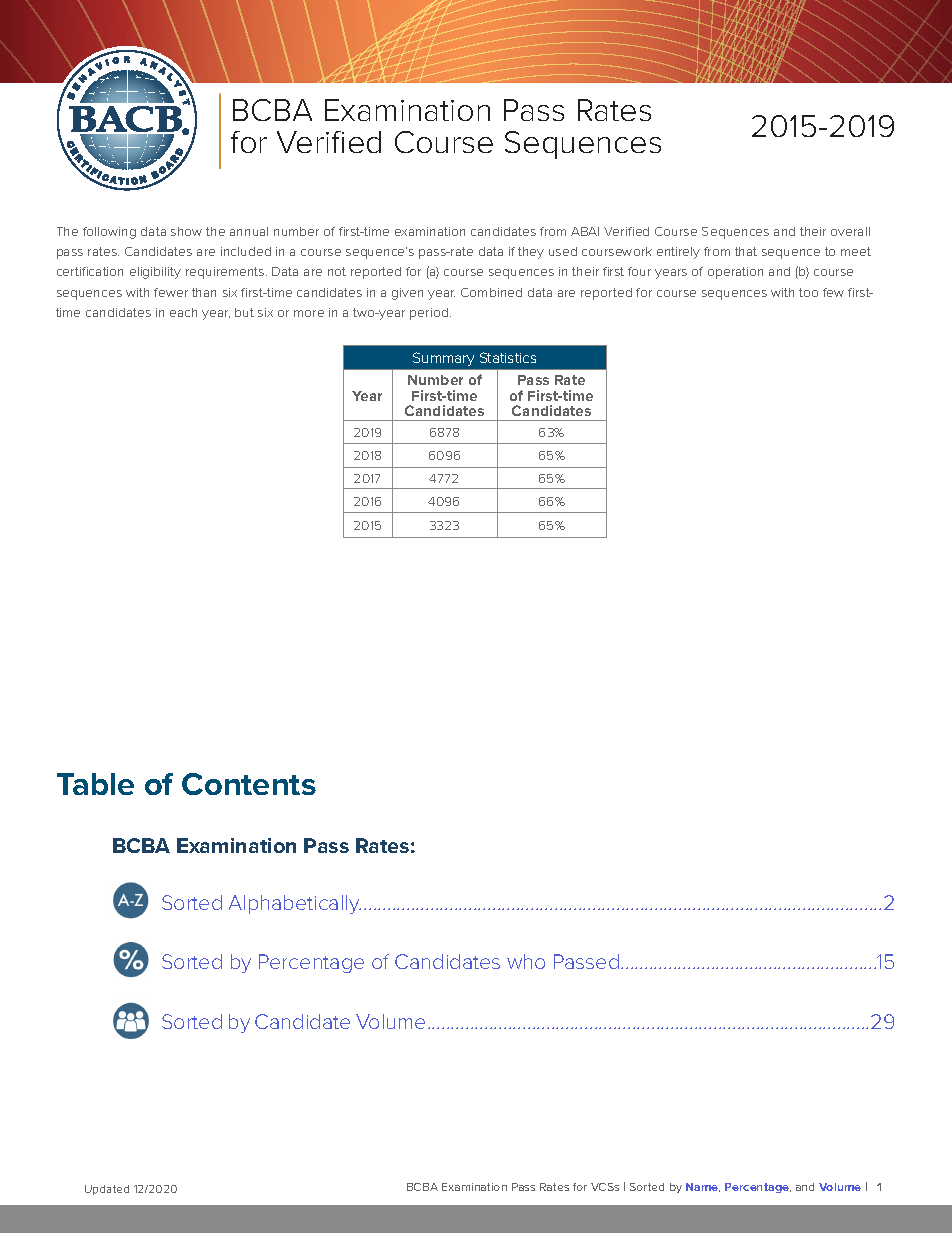 This document has width=952, height=1233. I want to click on Statistics, so click(508, 357).
